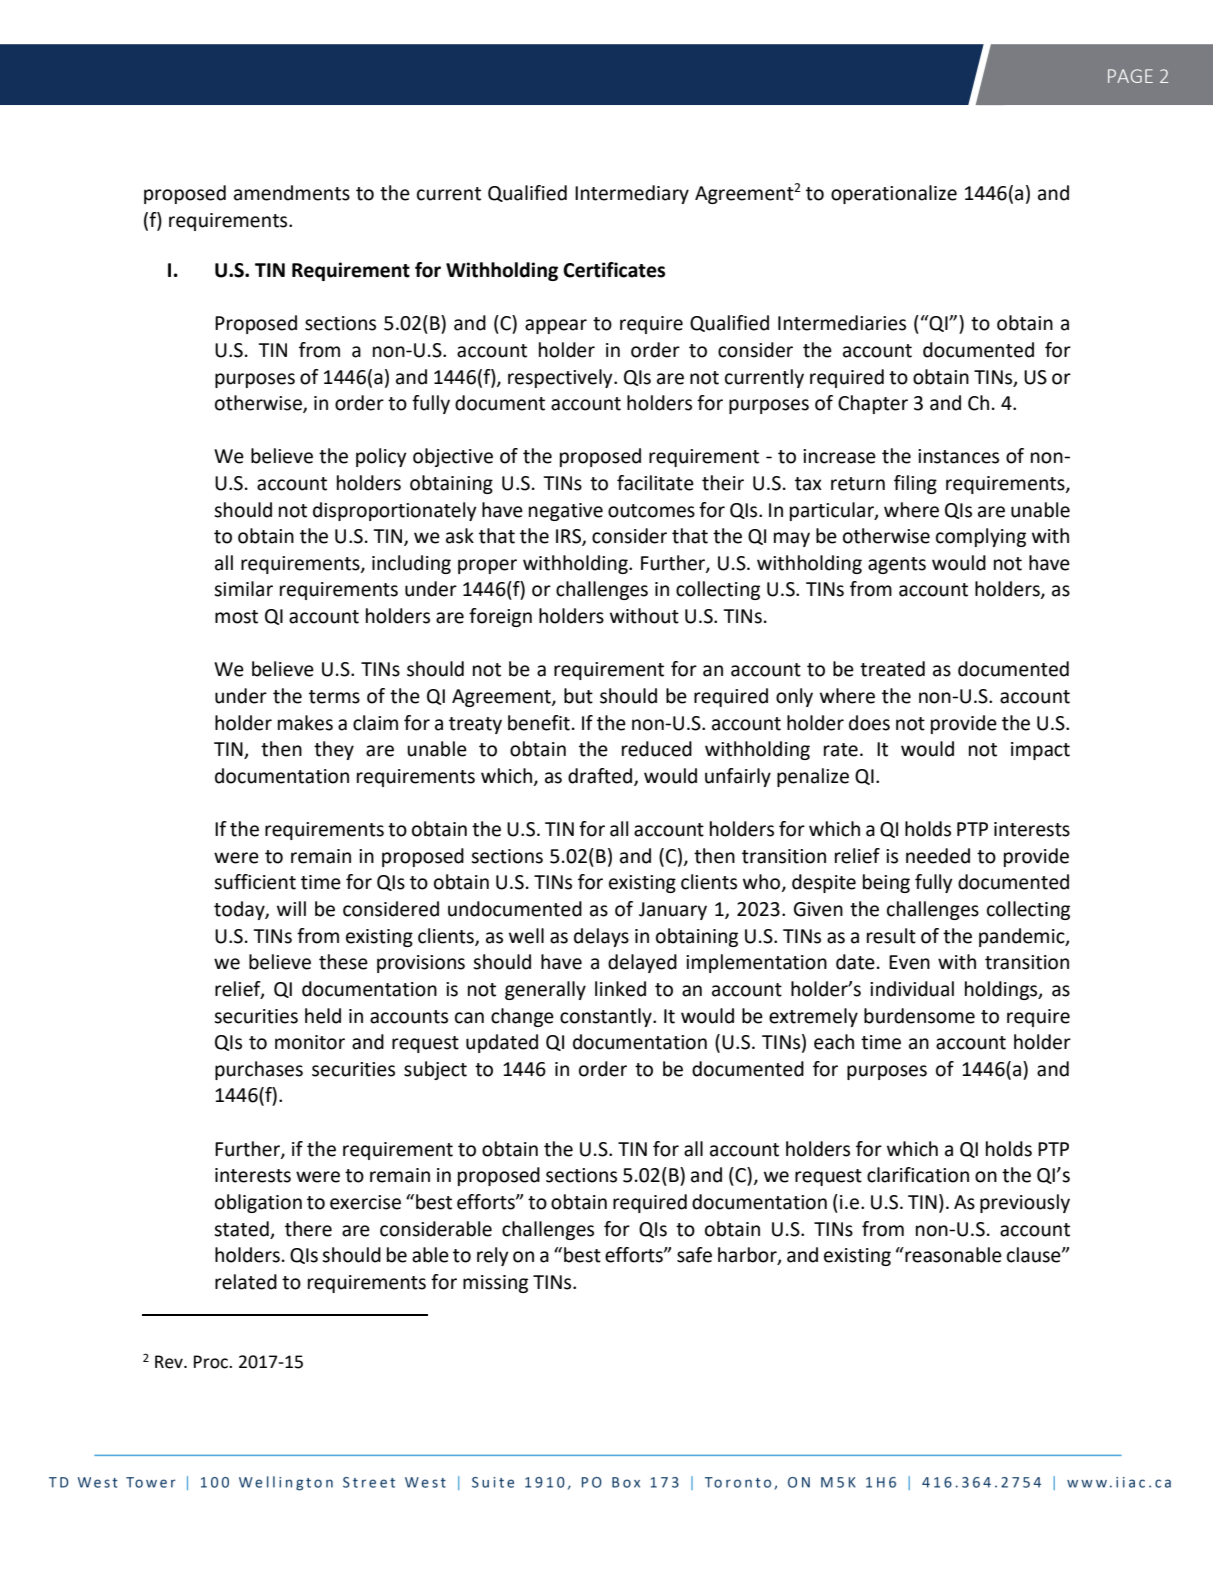 This screenshot has height=1570, width=1213. I want to click on Intermediary, so click(632, 194).
